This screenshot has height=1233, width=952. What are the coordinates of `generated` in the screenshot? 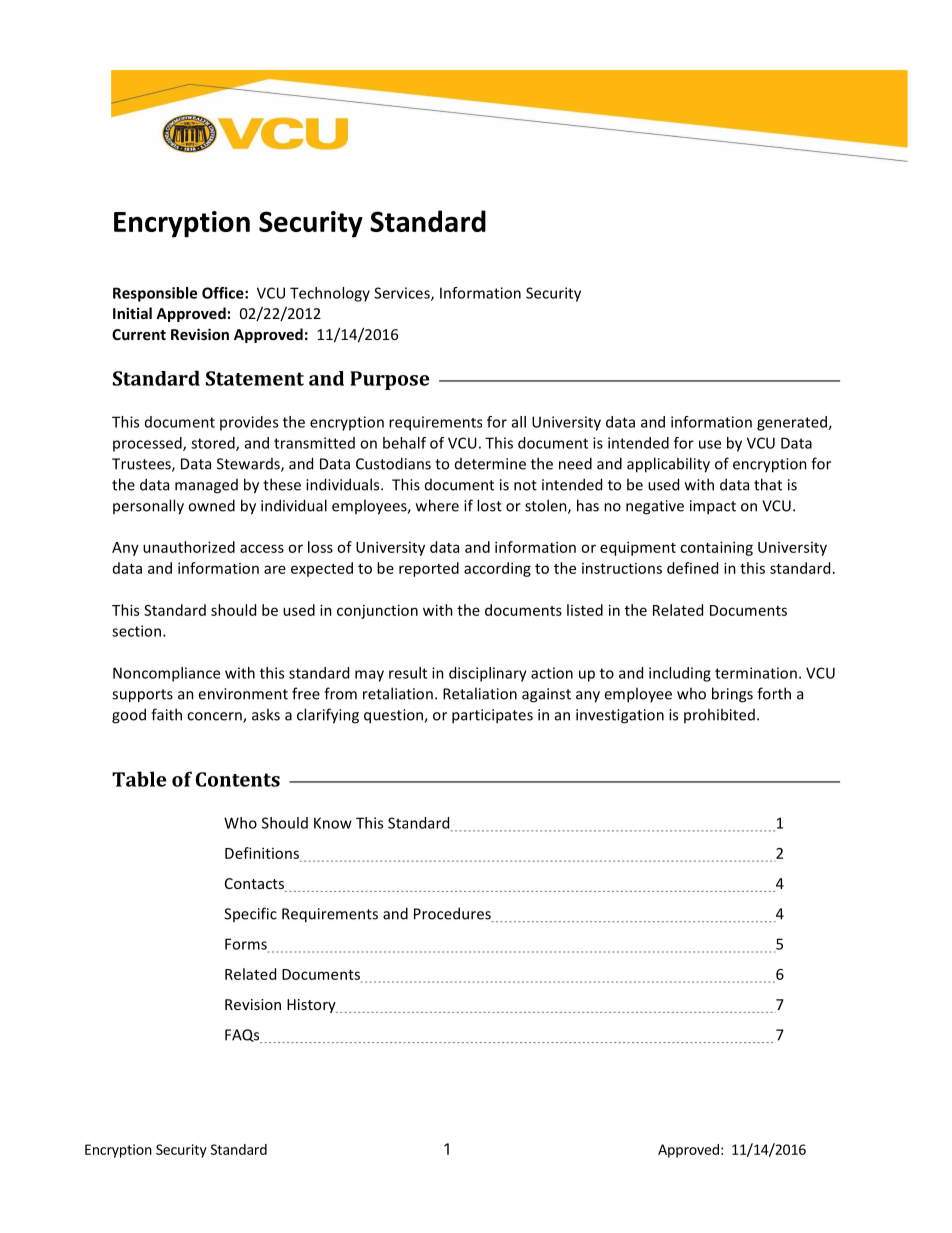 It's located at (793, 423).
